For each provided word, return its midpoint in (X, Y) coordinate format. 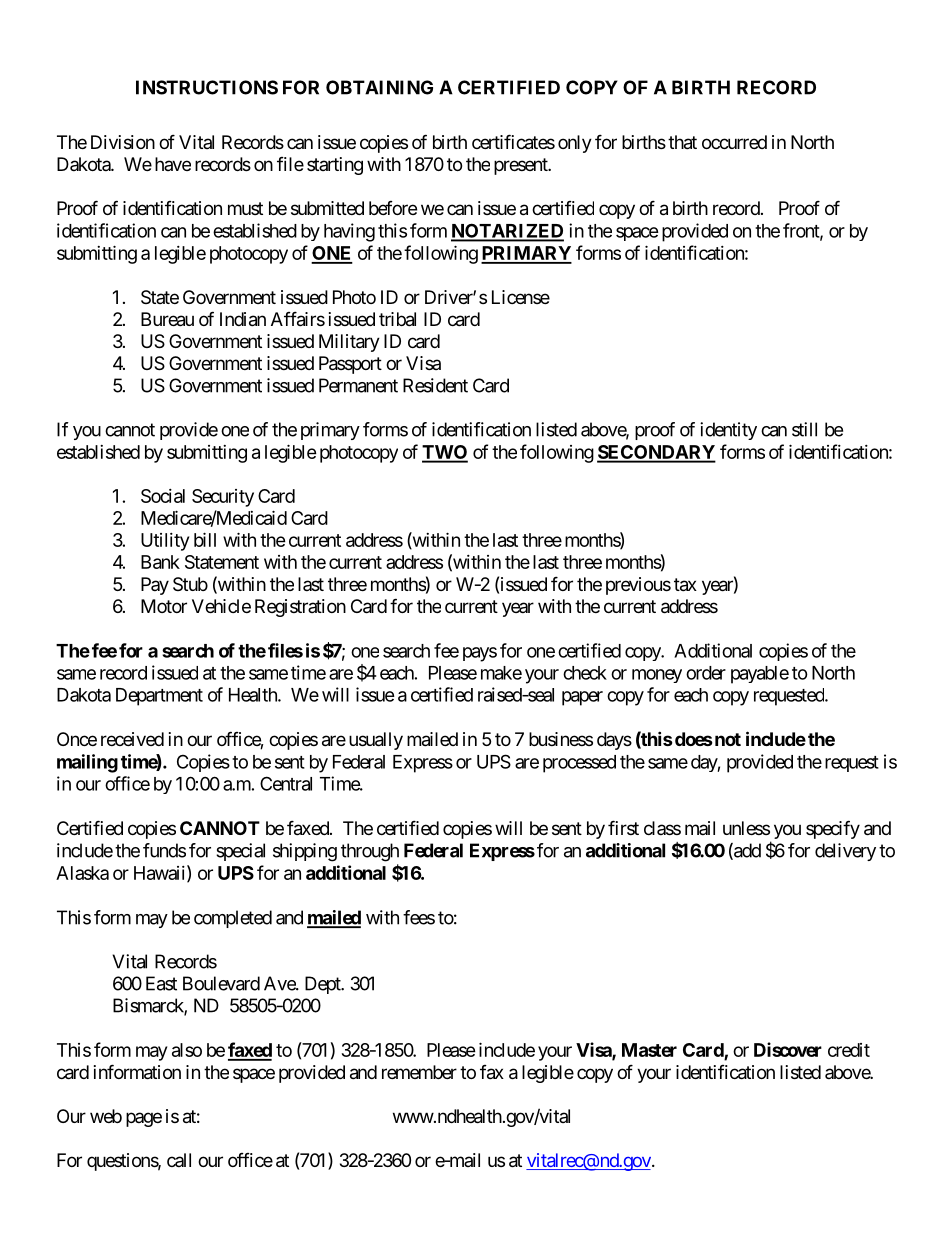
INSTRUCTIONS (207, 87)
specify (833, 829)
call (179, 1160)
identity (728, 431)
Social (163, 496)
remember (419, 1072)
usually (376, 741)
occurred (734, 142)
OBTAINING (379, 87)
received (132, 739)
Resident (435, 385)
